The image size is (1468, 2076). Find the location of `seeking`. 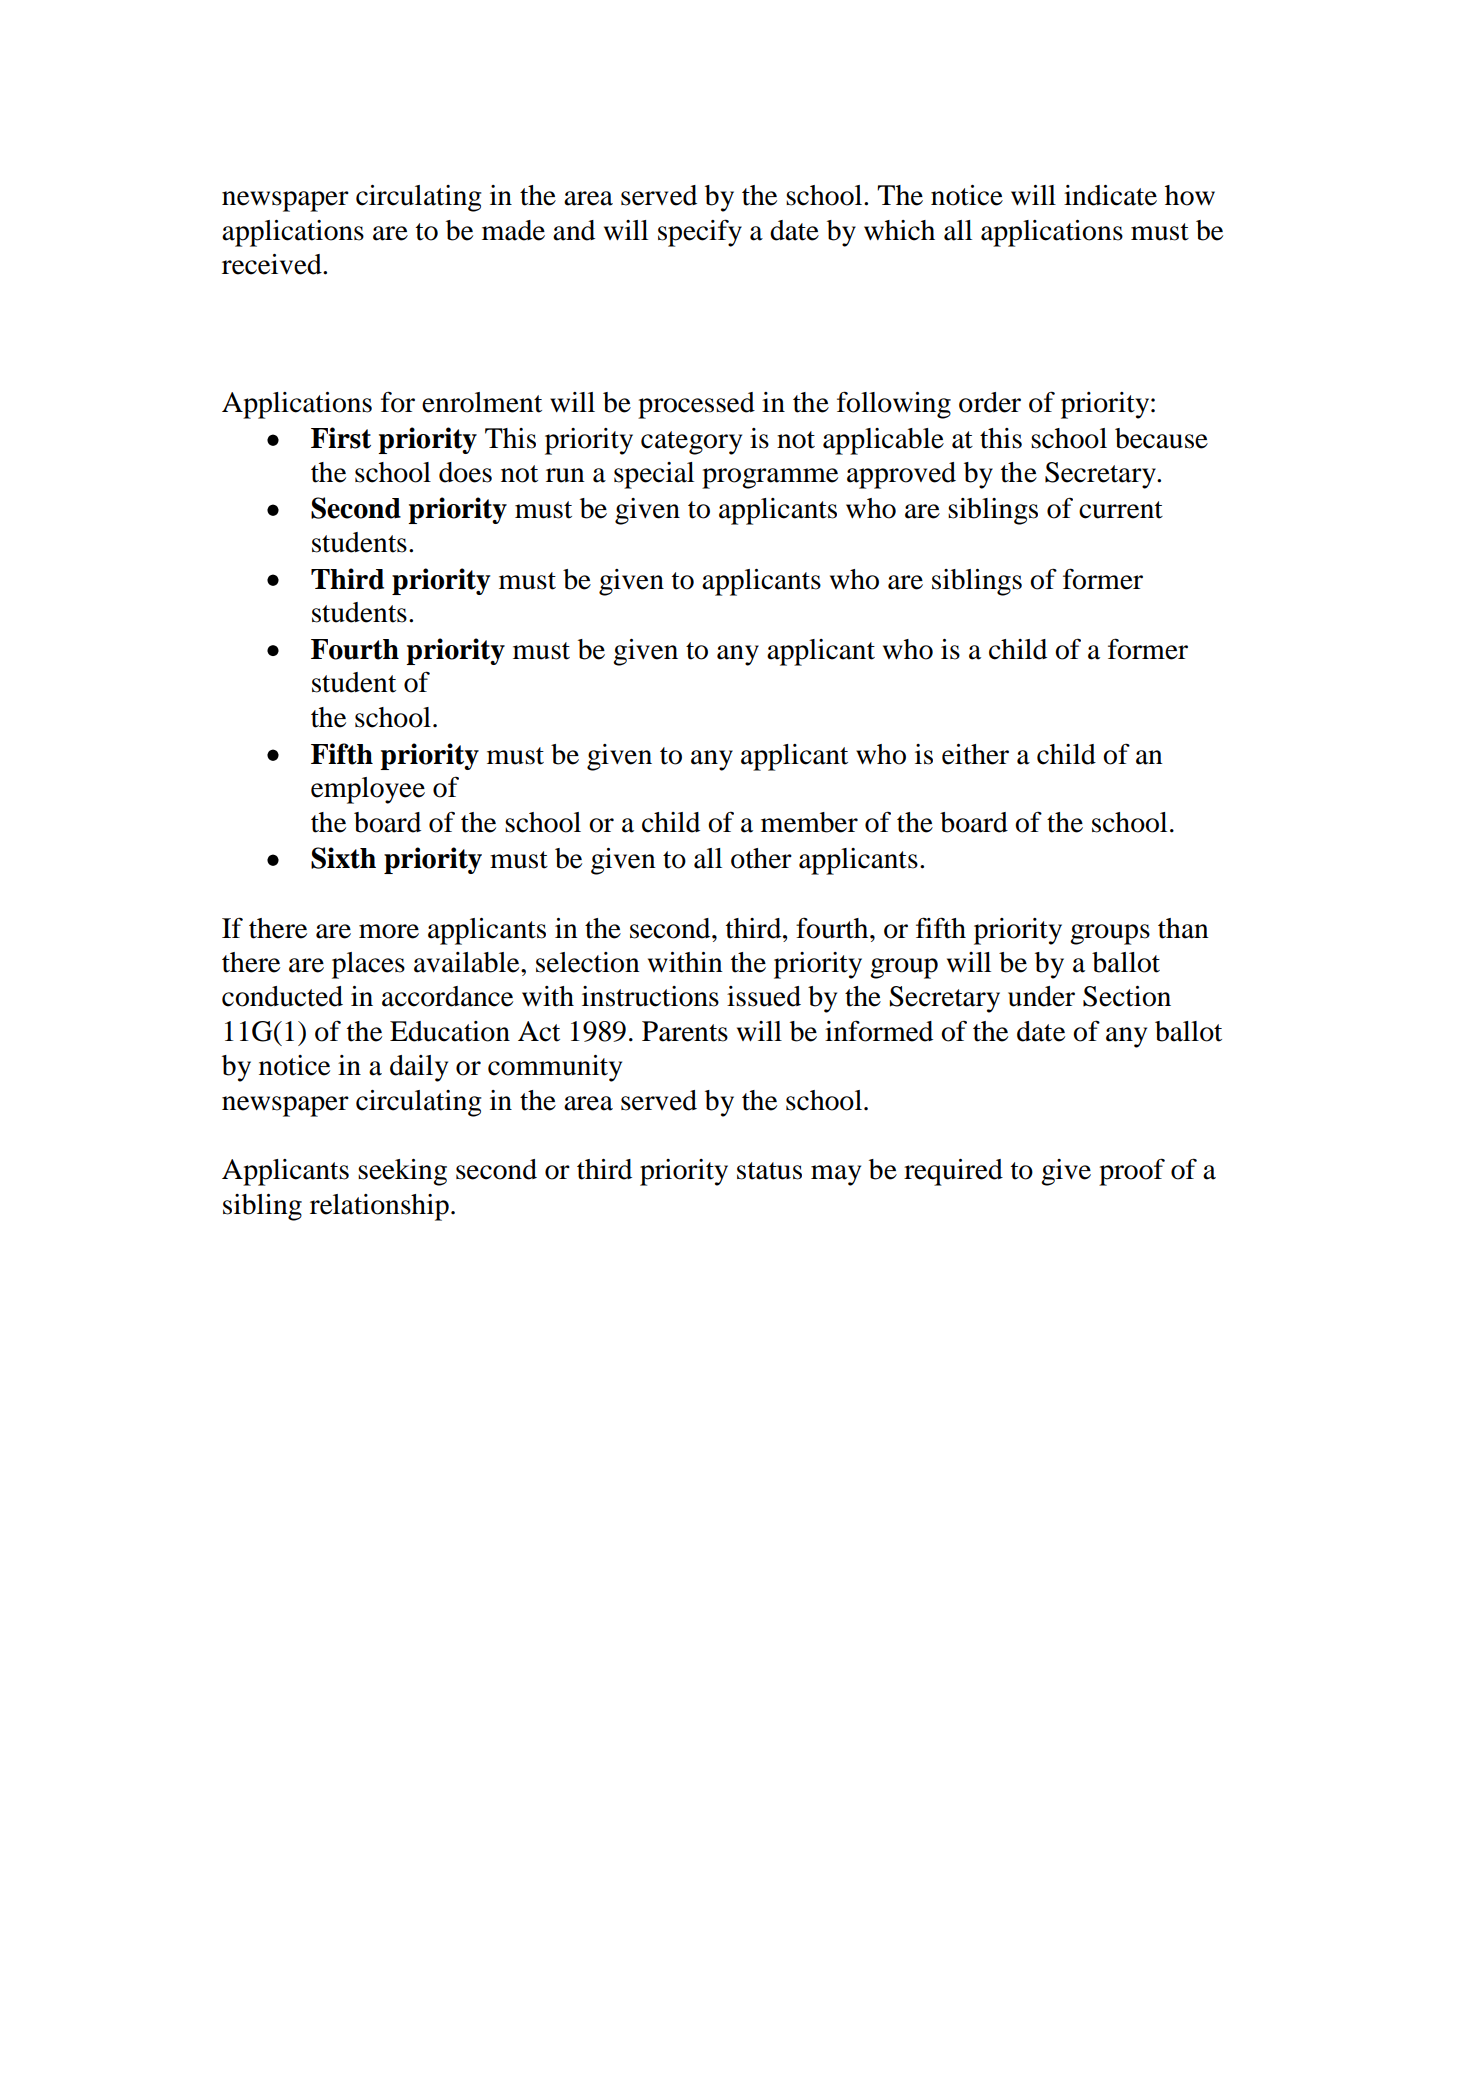

seeking is located at coordinates (402, 1172).
